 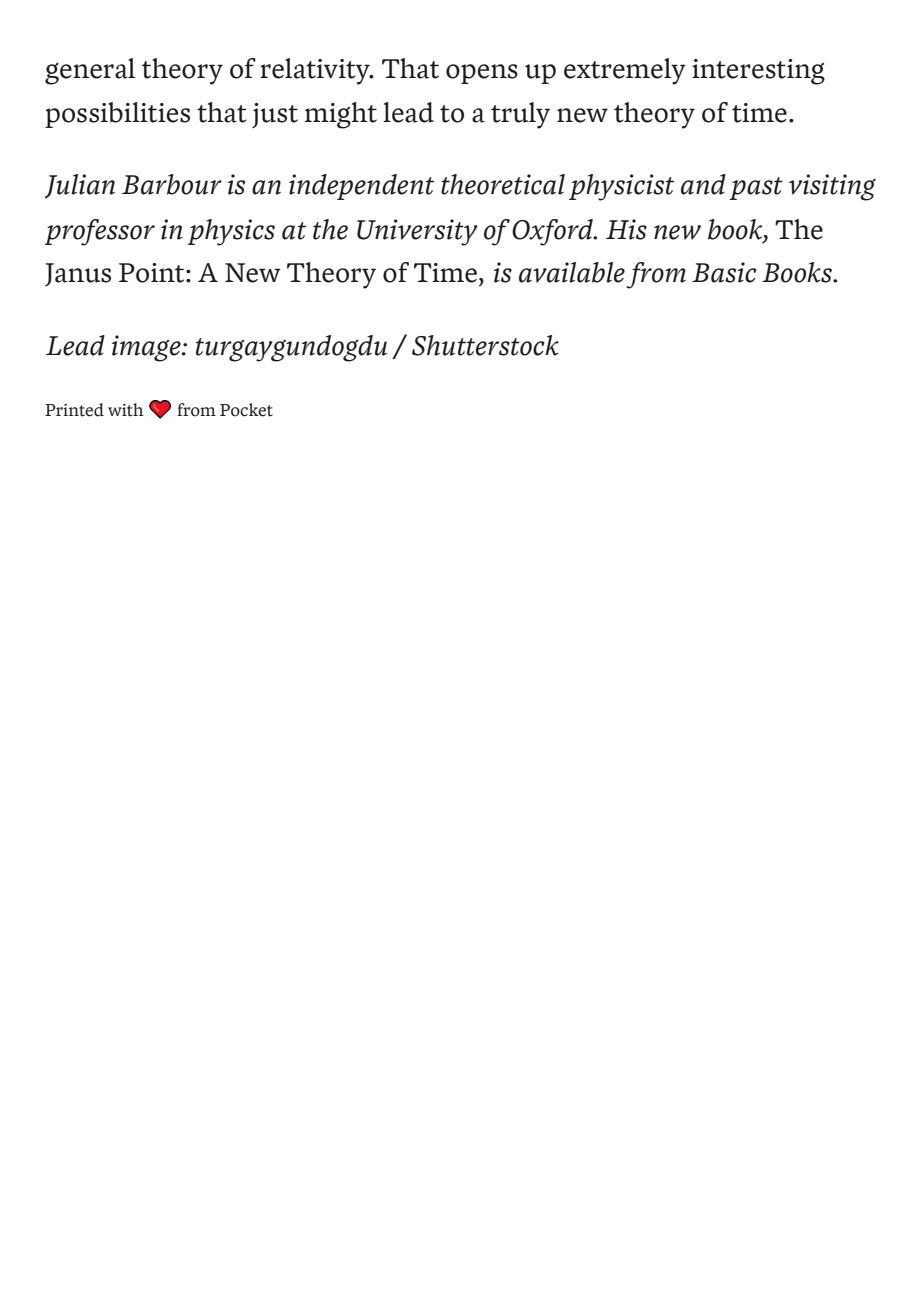 What do you see at coordinates (503, 184) in the screenshot?
I see `theoretical` at bounding box center [503, 184].
